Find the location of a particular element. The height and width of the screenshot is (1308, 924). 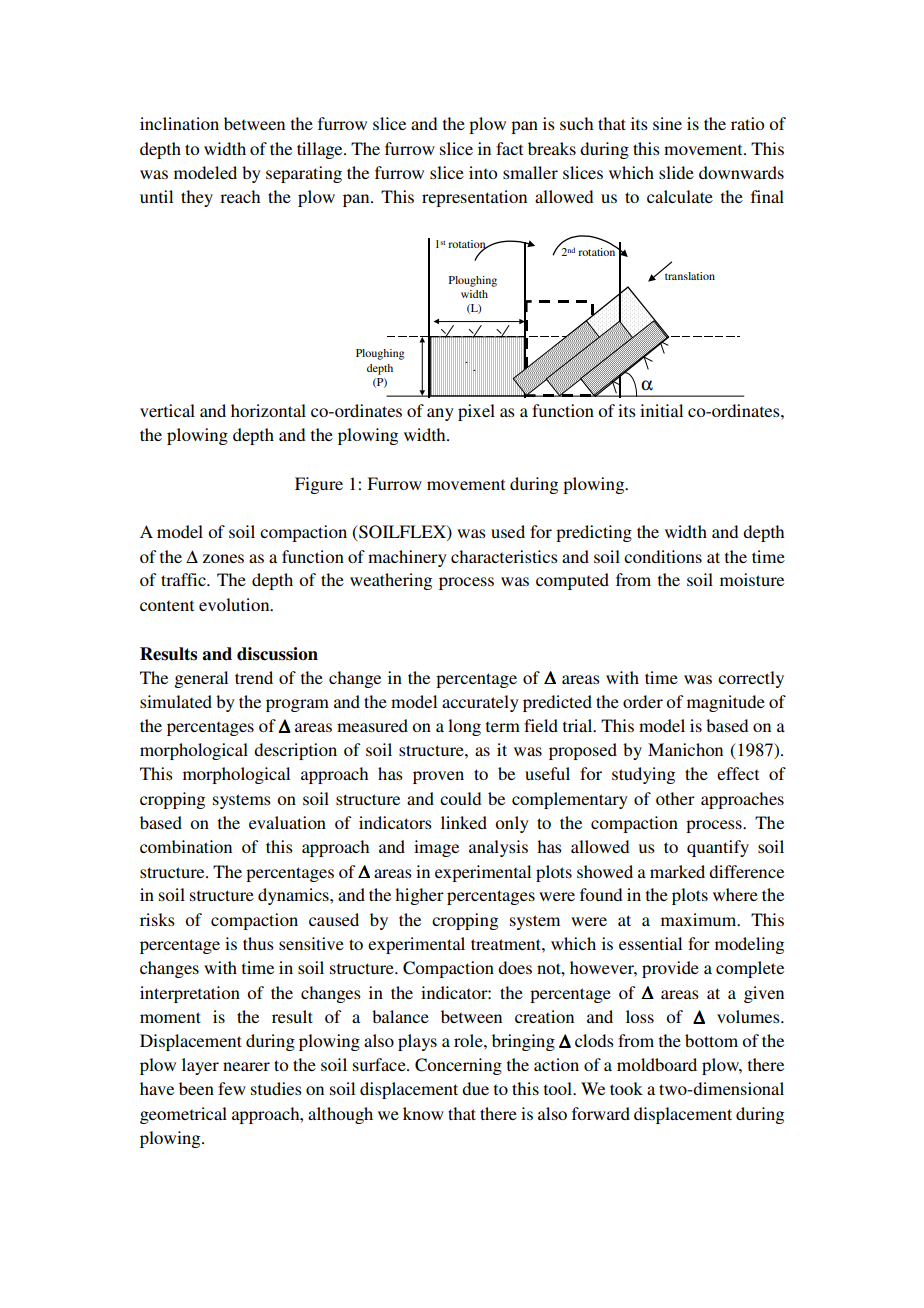

weathering is located at coordinates (391, 581).
